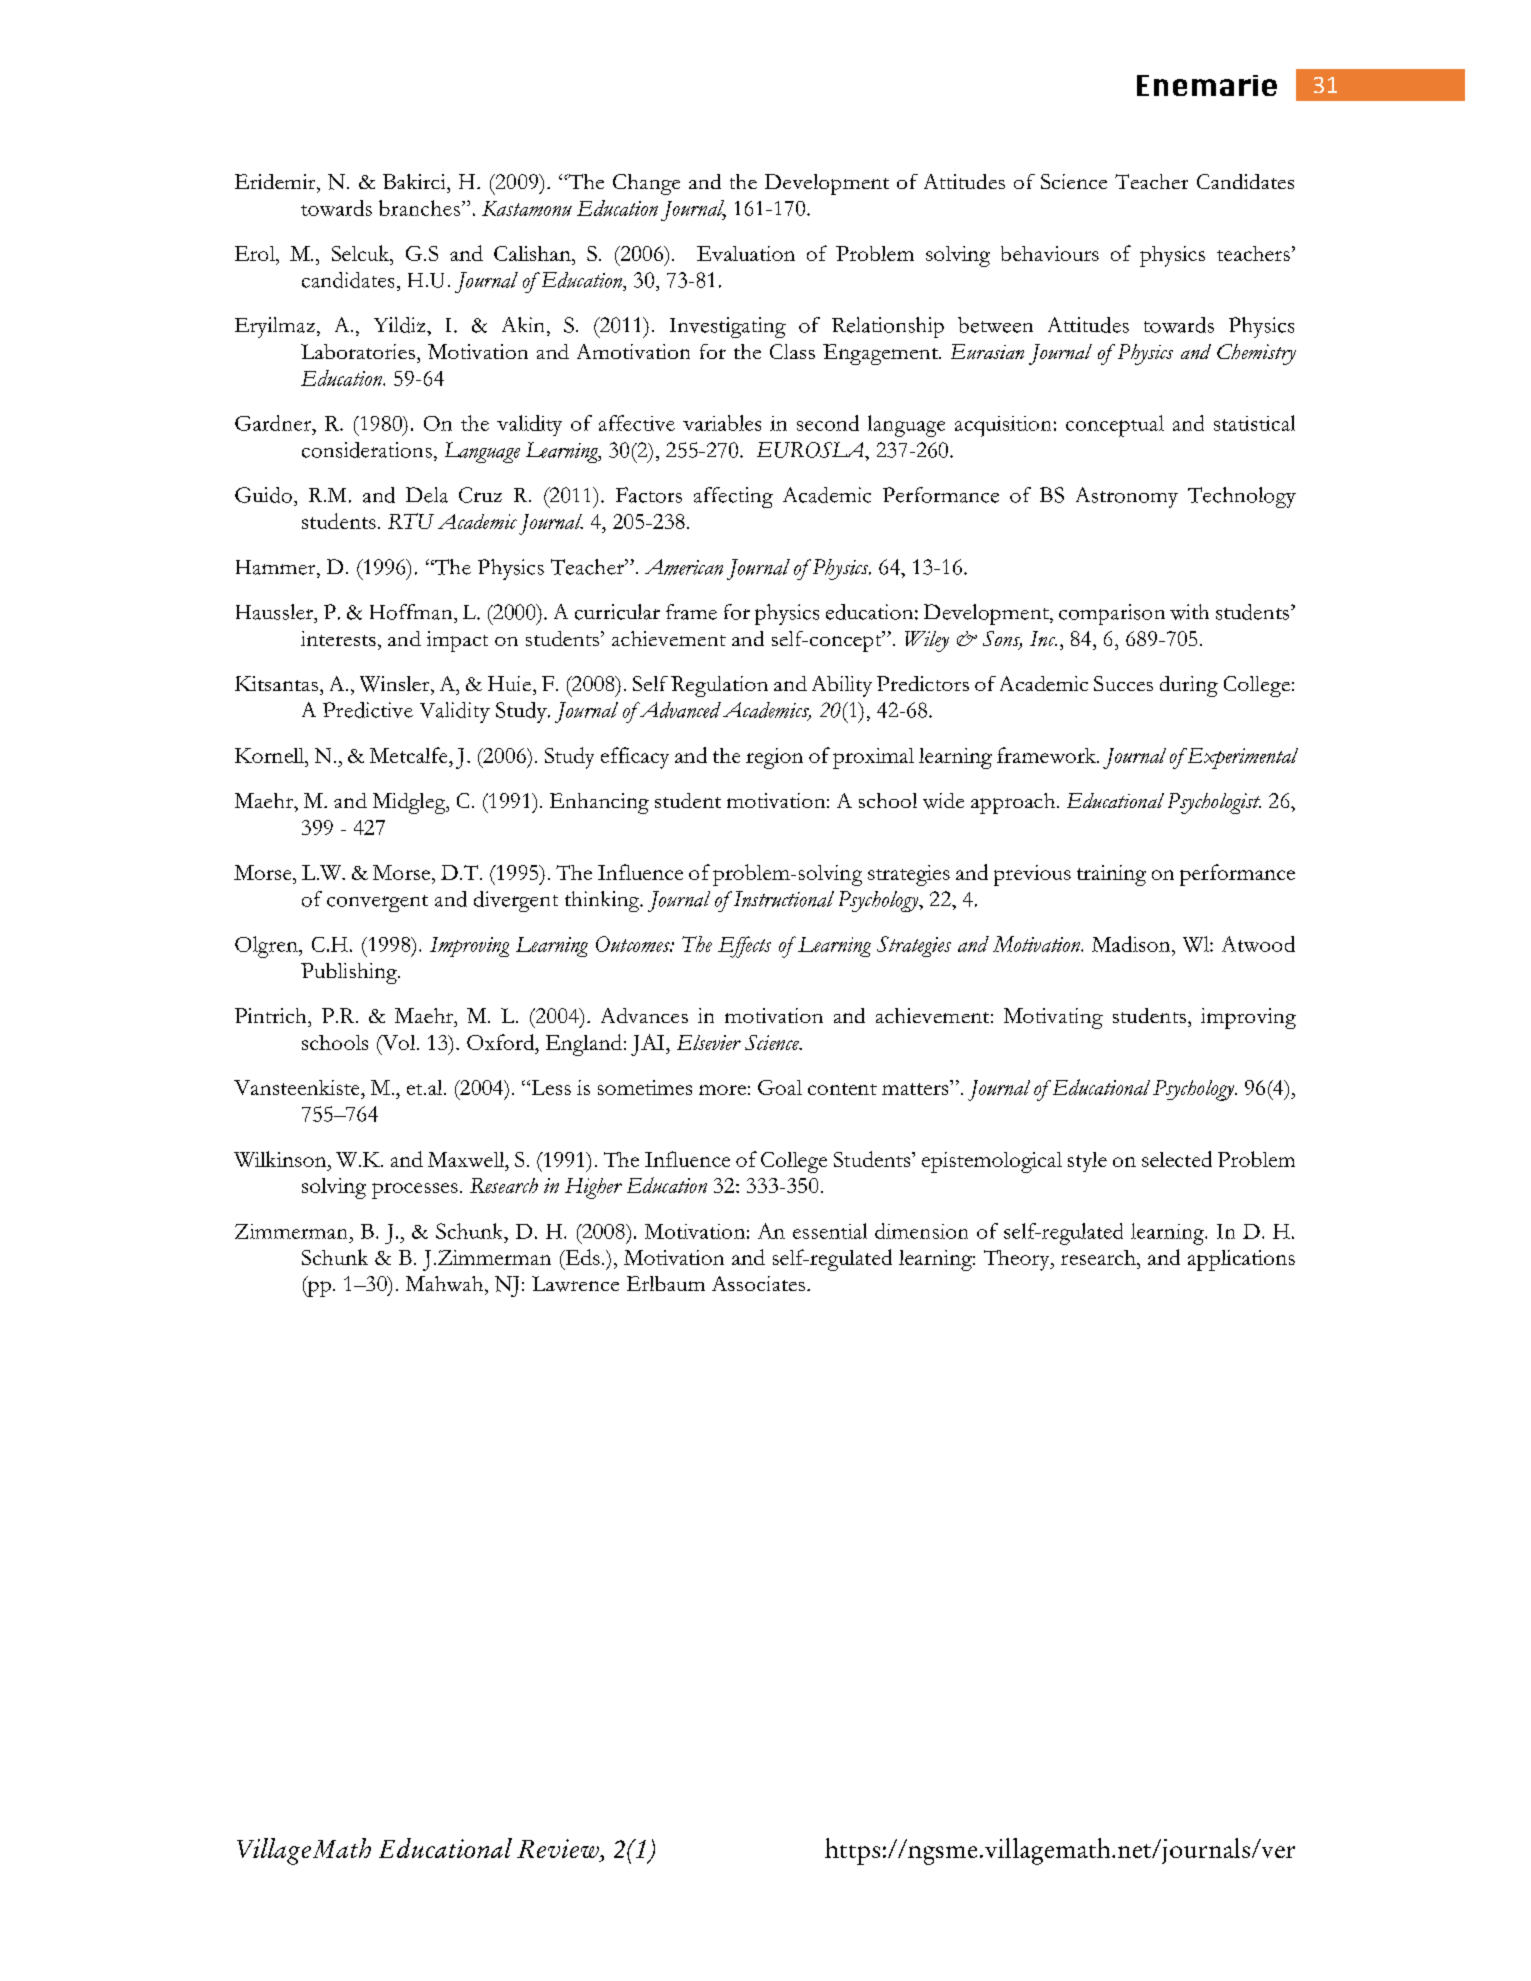 The width and height of the screenshot is (1531, 1981). I want to click on behaviours, so click(1050, 253).
